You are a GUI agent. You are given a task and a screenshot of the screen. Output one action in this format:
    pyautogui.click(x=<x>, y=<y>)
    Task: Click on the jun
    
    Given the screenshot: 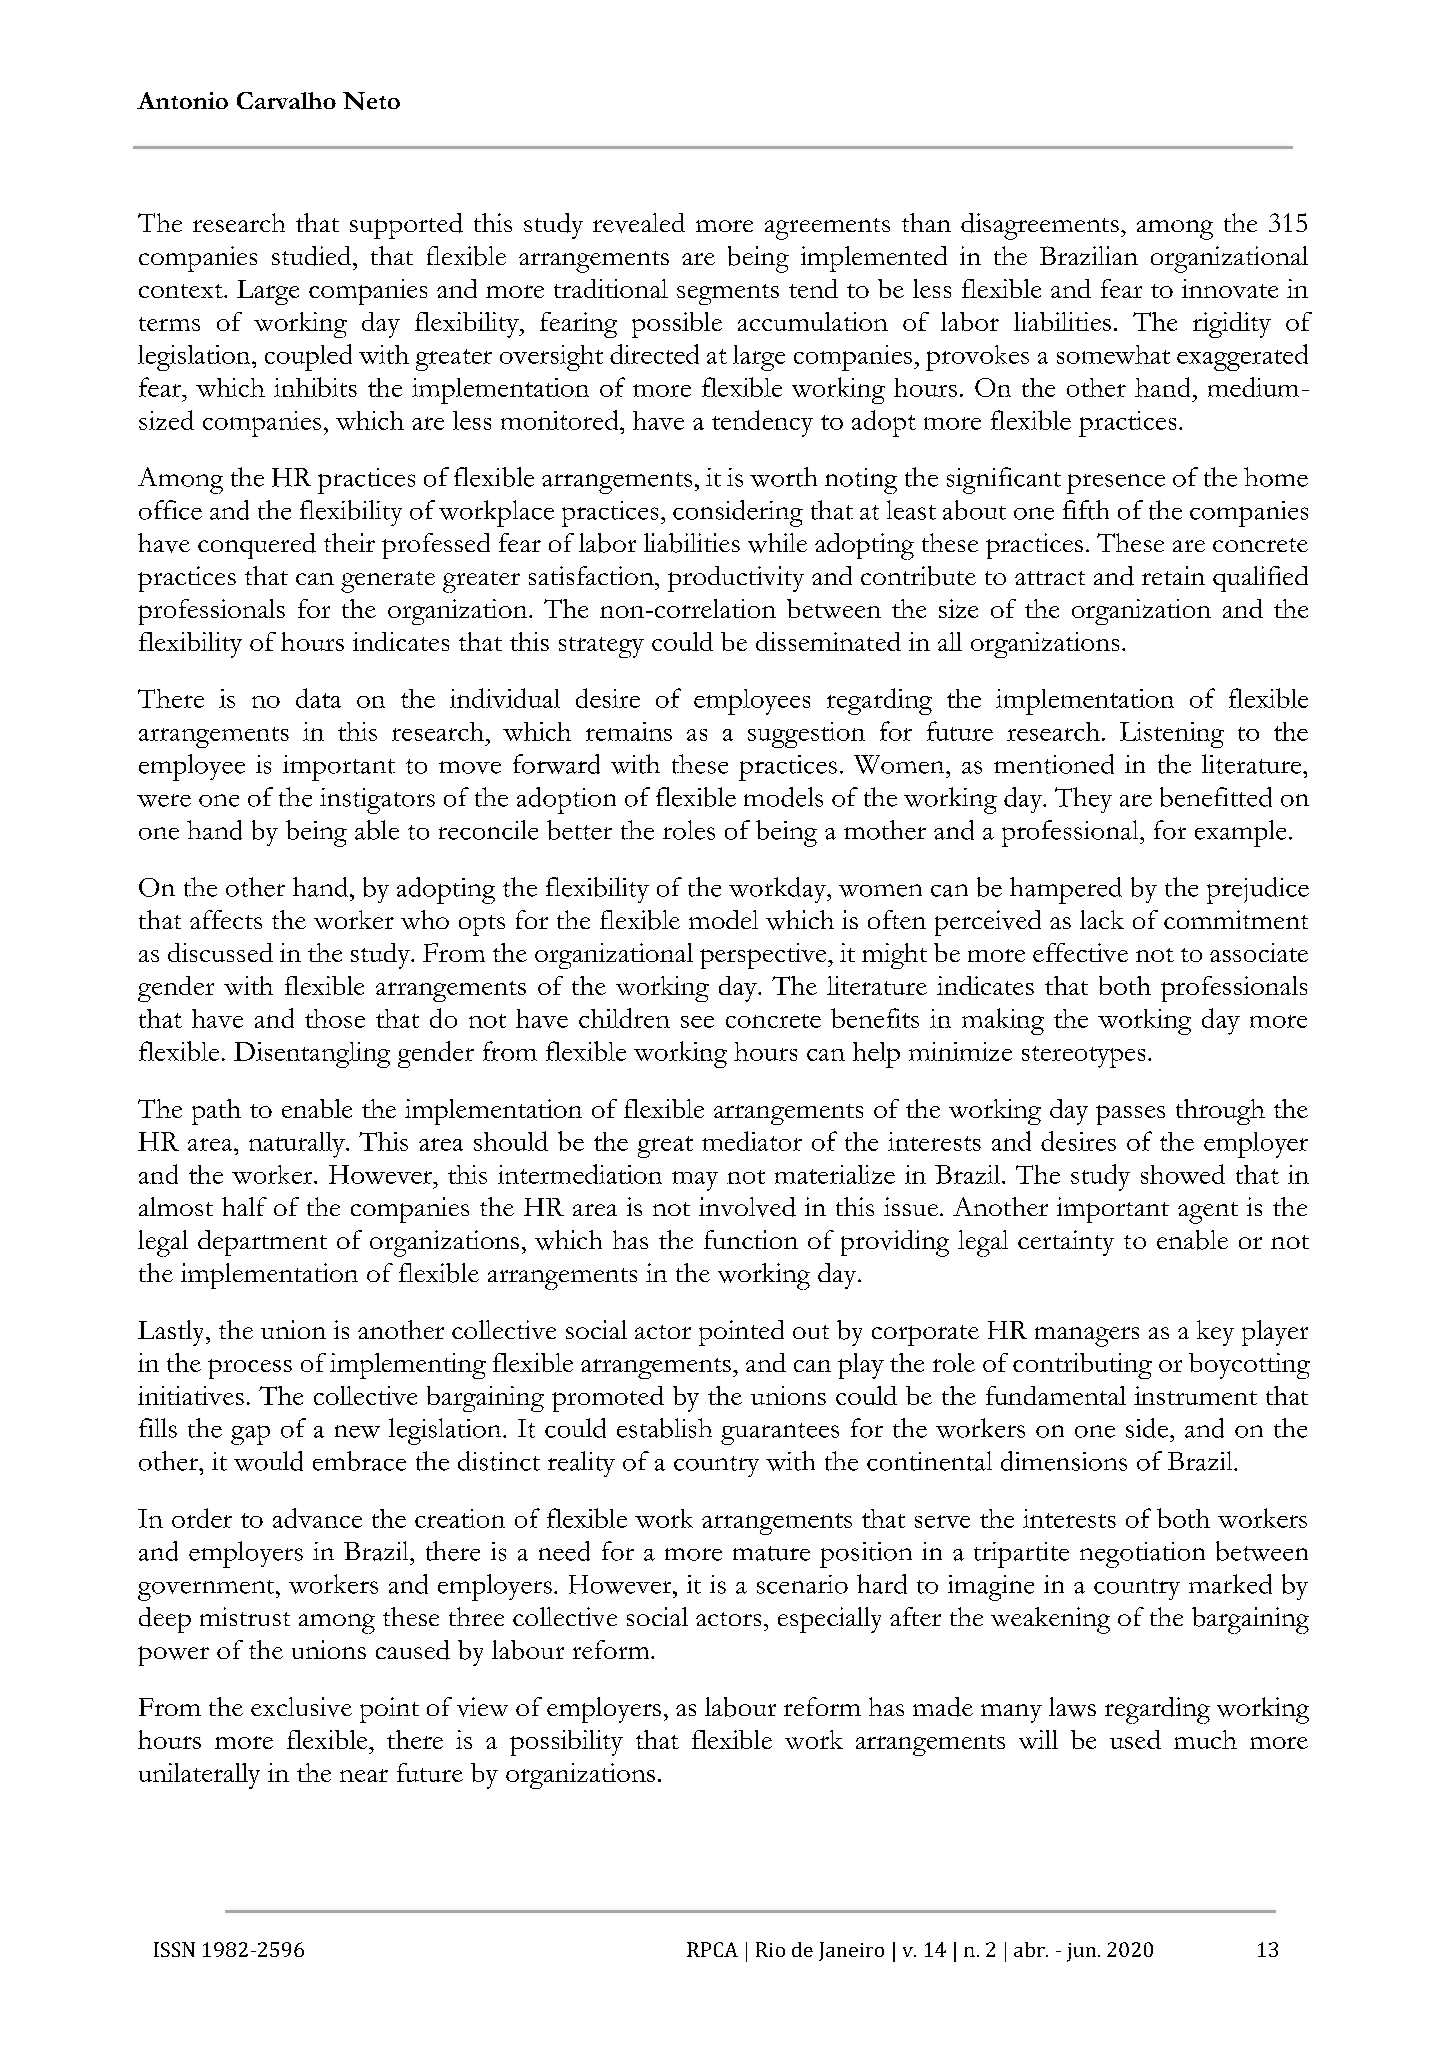 What is the action you would take?
    pyautogui.click(x=1081, y=1952)
